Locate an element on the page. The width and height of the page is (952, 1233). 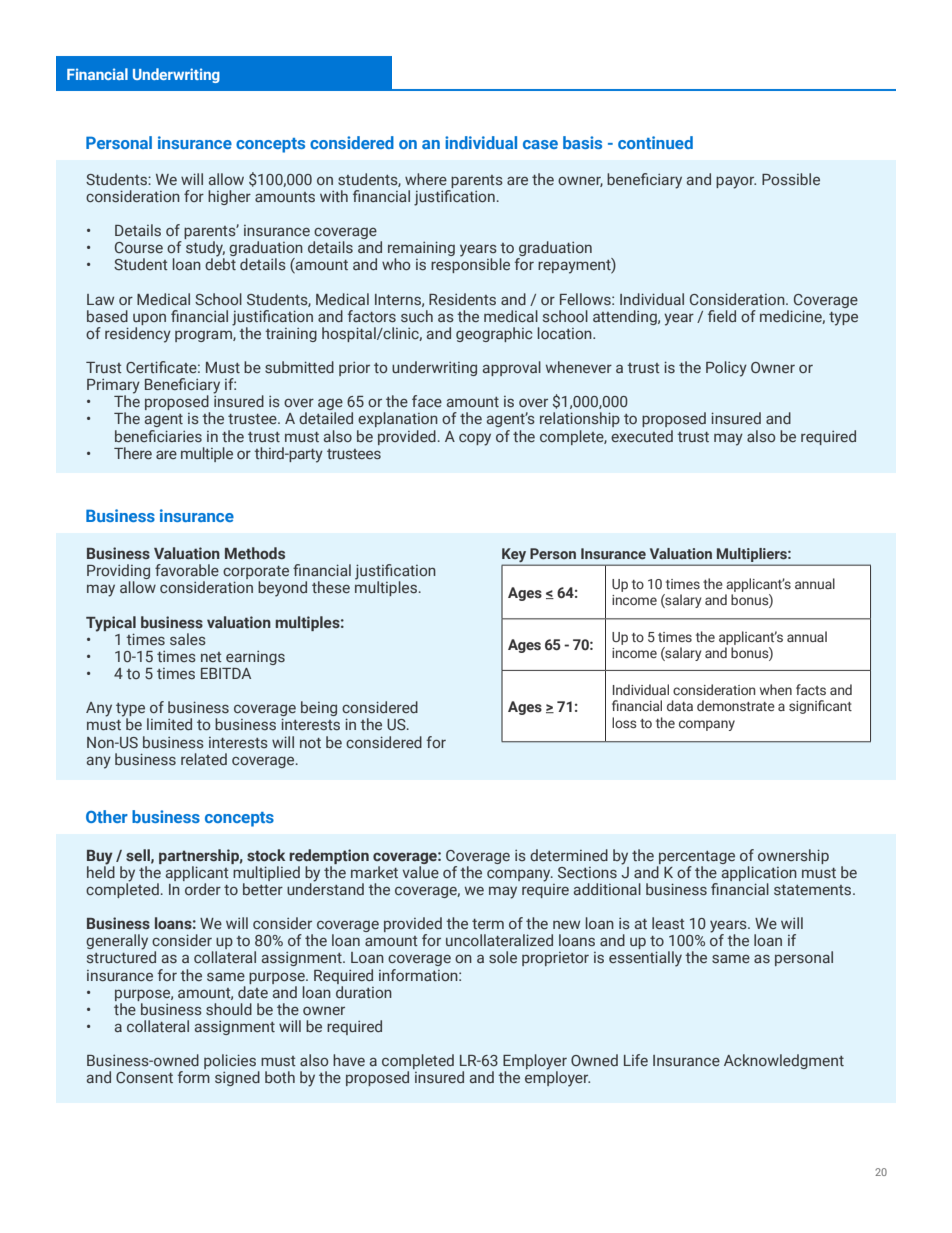
beneficiaries is located at coordinates (158, 436).
